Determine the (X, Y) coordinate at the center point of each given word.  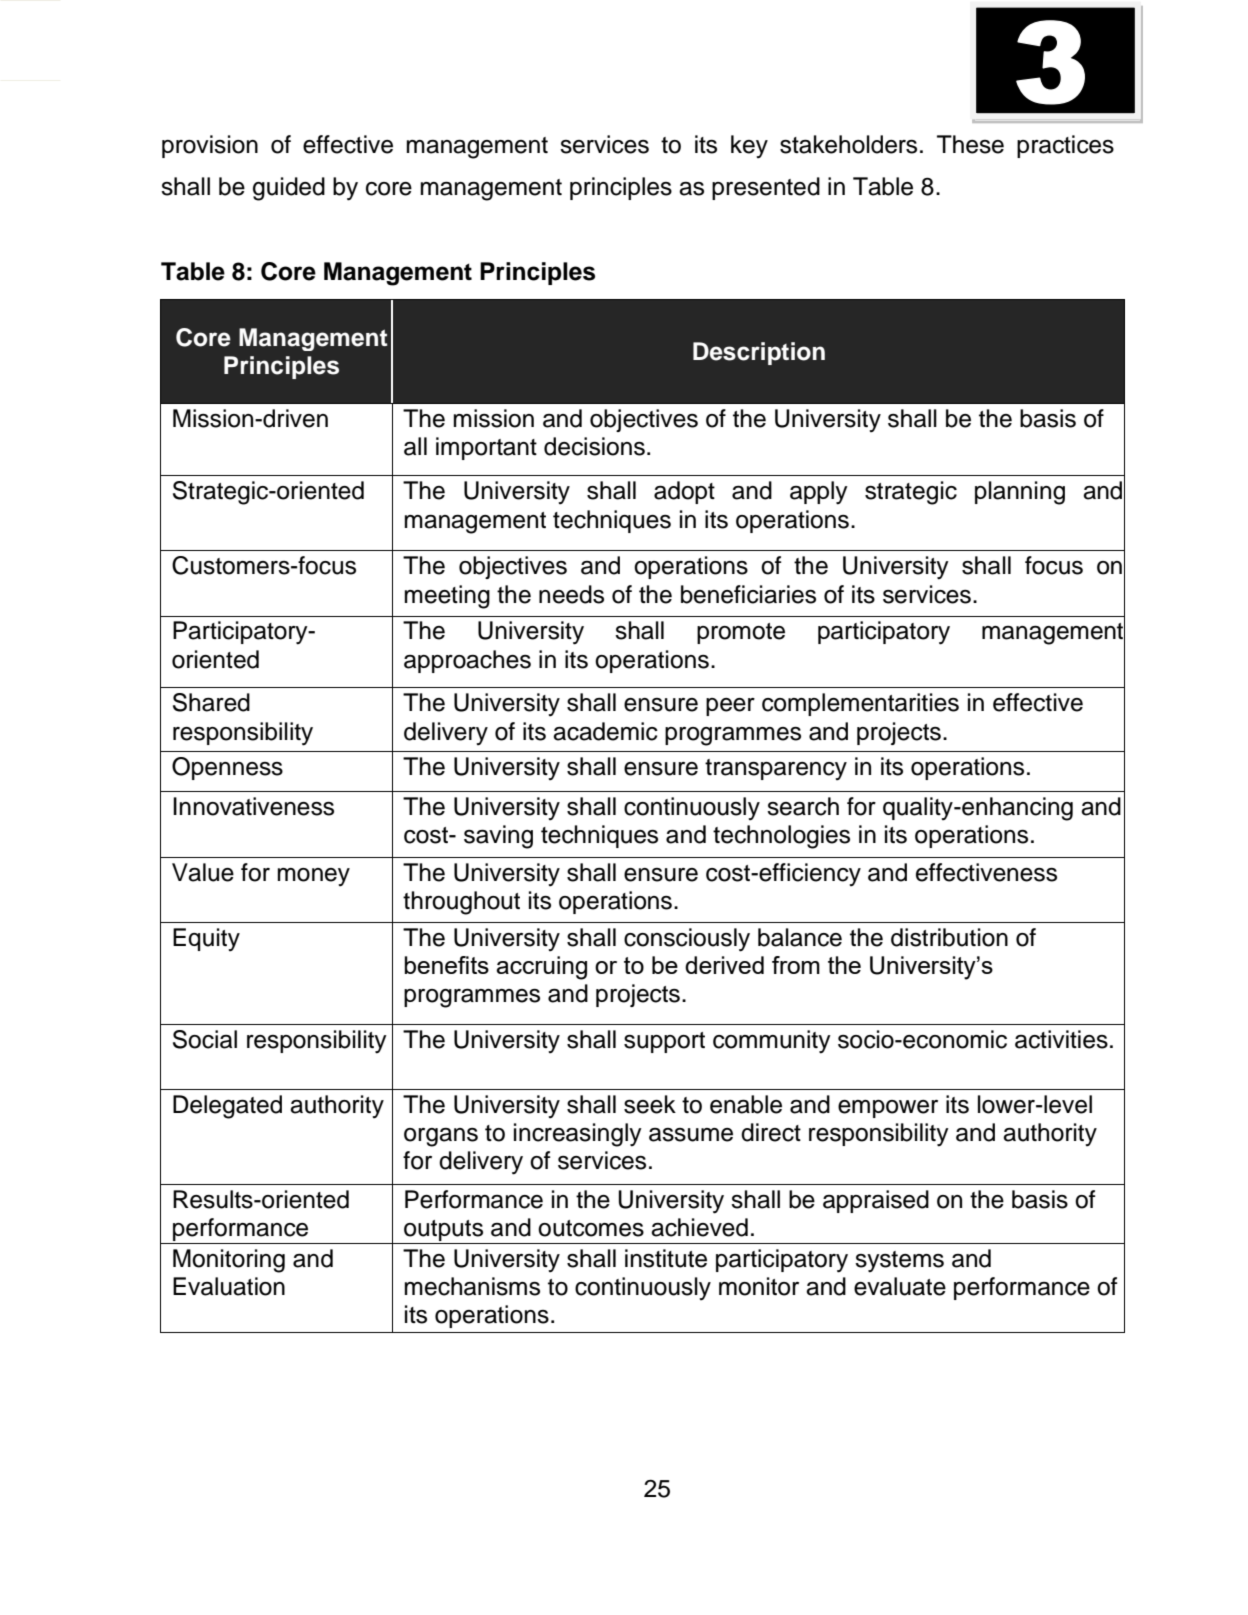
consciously (687, 940)
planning (1020, 493)
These (970, 144)
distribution (949, 937)
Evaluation (229, 1286)
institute (666, 1258)
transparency (776, 769)
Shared (211, 702)
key (749, 146)
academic (605, 731)
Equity (206, 939)
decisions (594, 446)
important (486, 448)
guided (289, 189)
